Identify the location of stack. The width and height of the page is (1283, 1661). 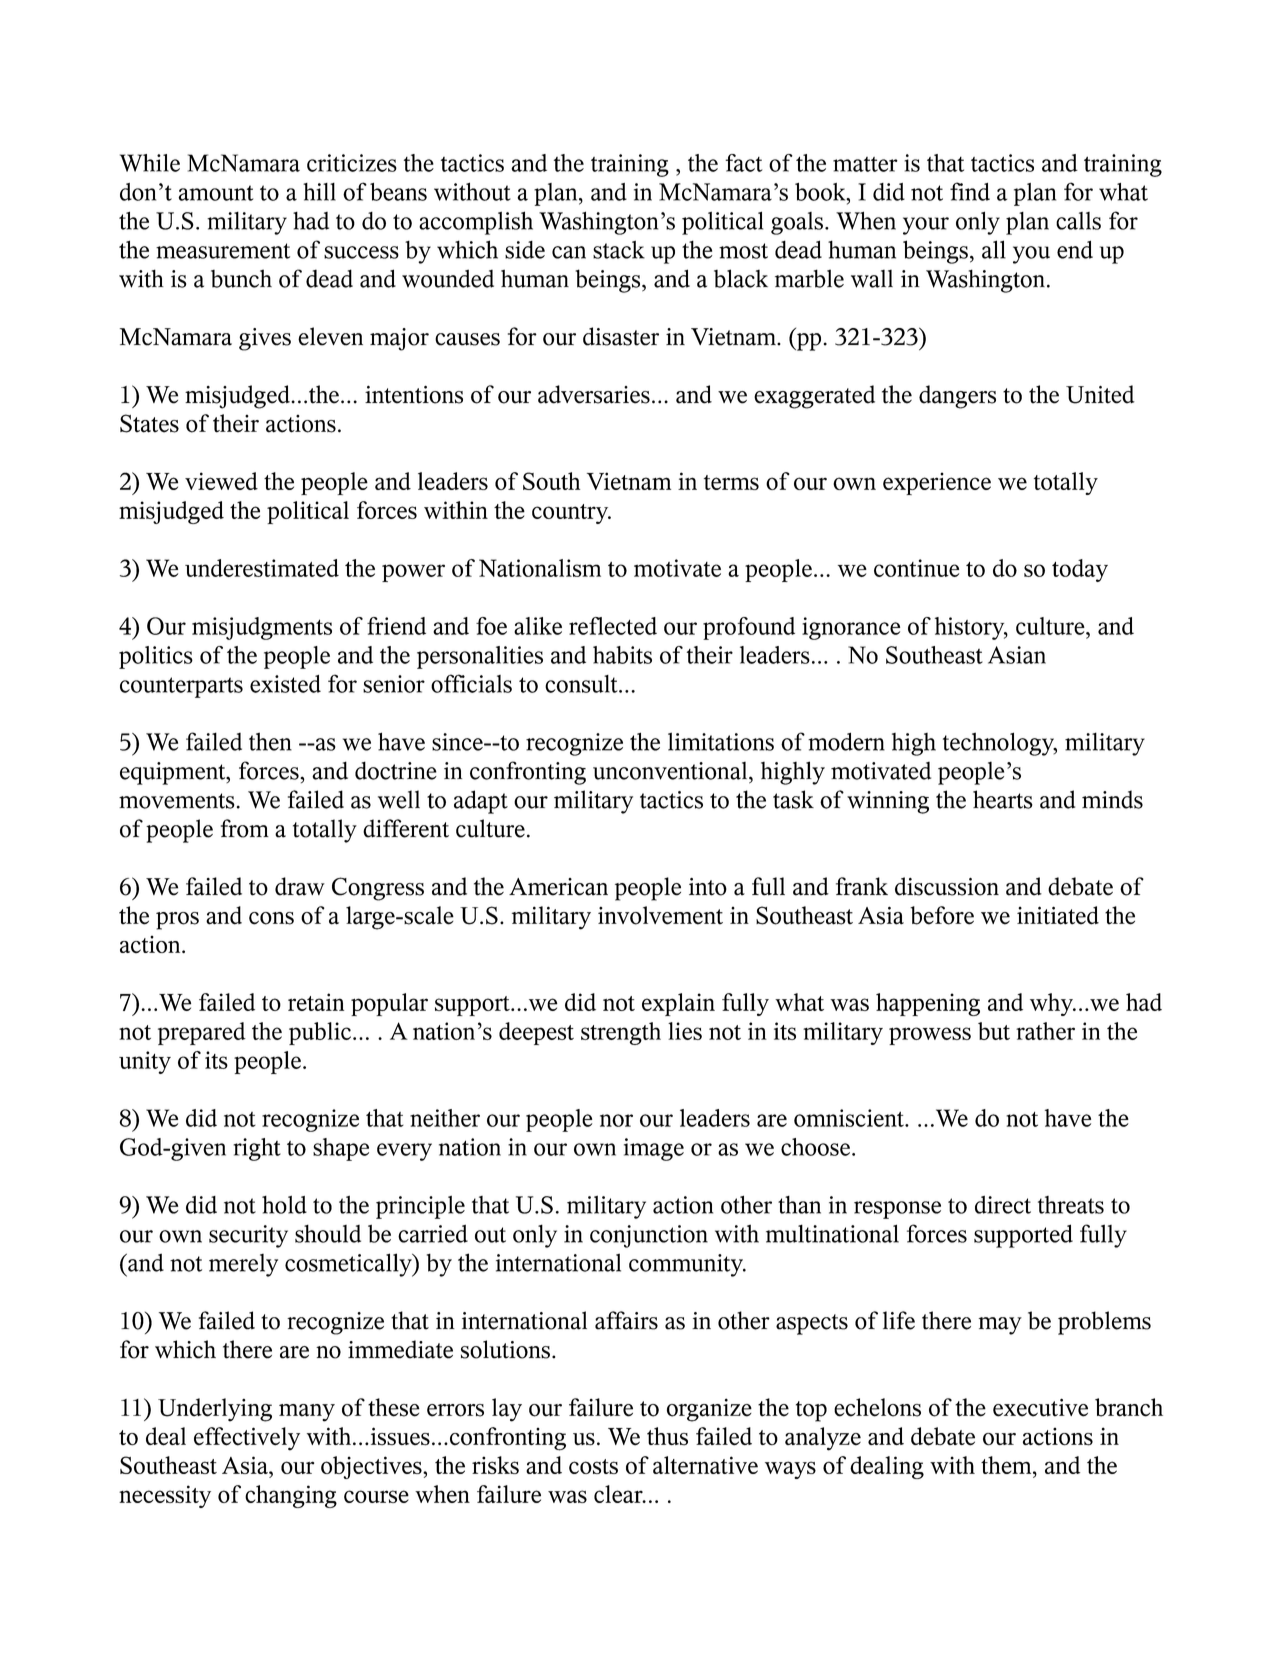
(619, 250).
